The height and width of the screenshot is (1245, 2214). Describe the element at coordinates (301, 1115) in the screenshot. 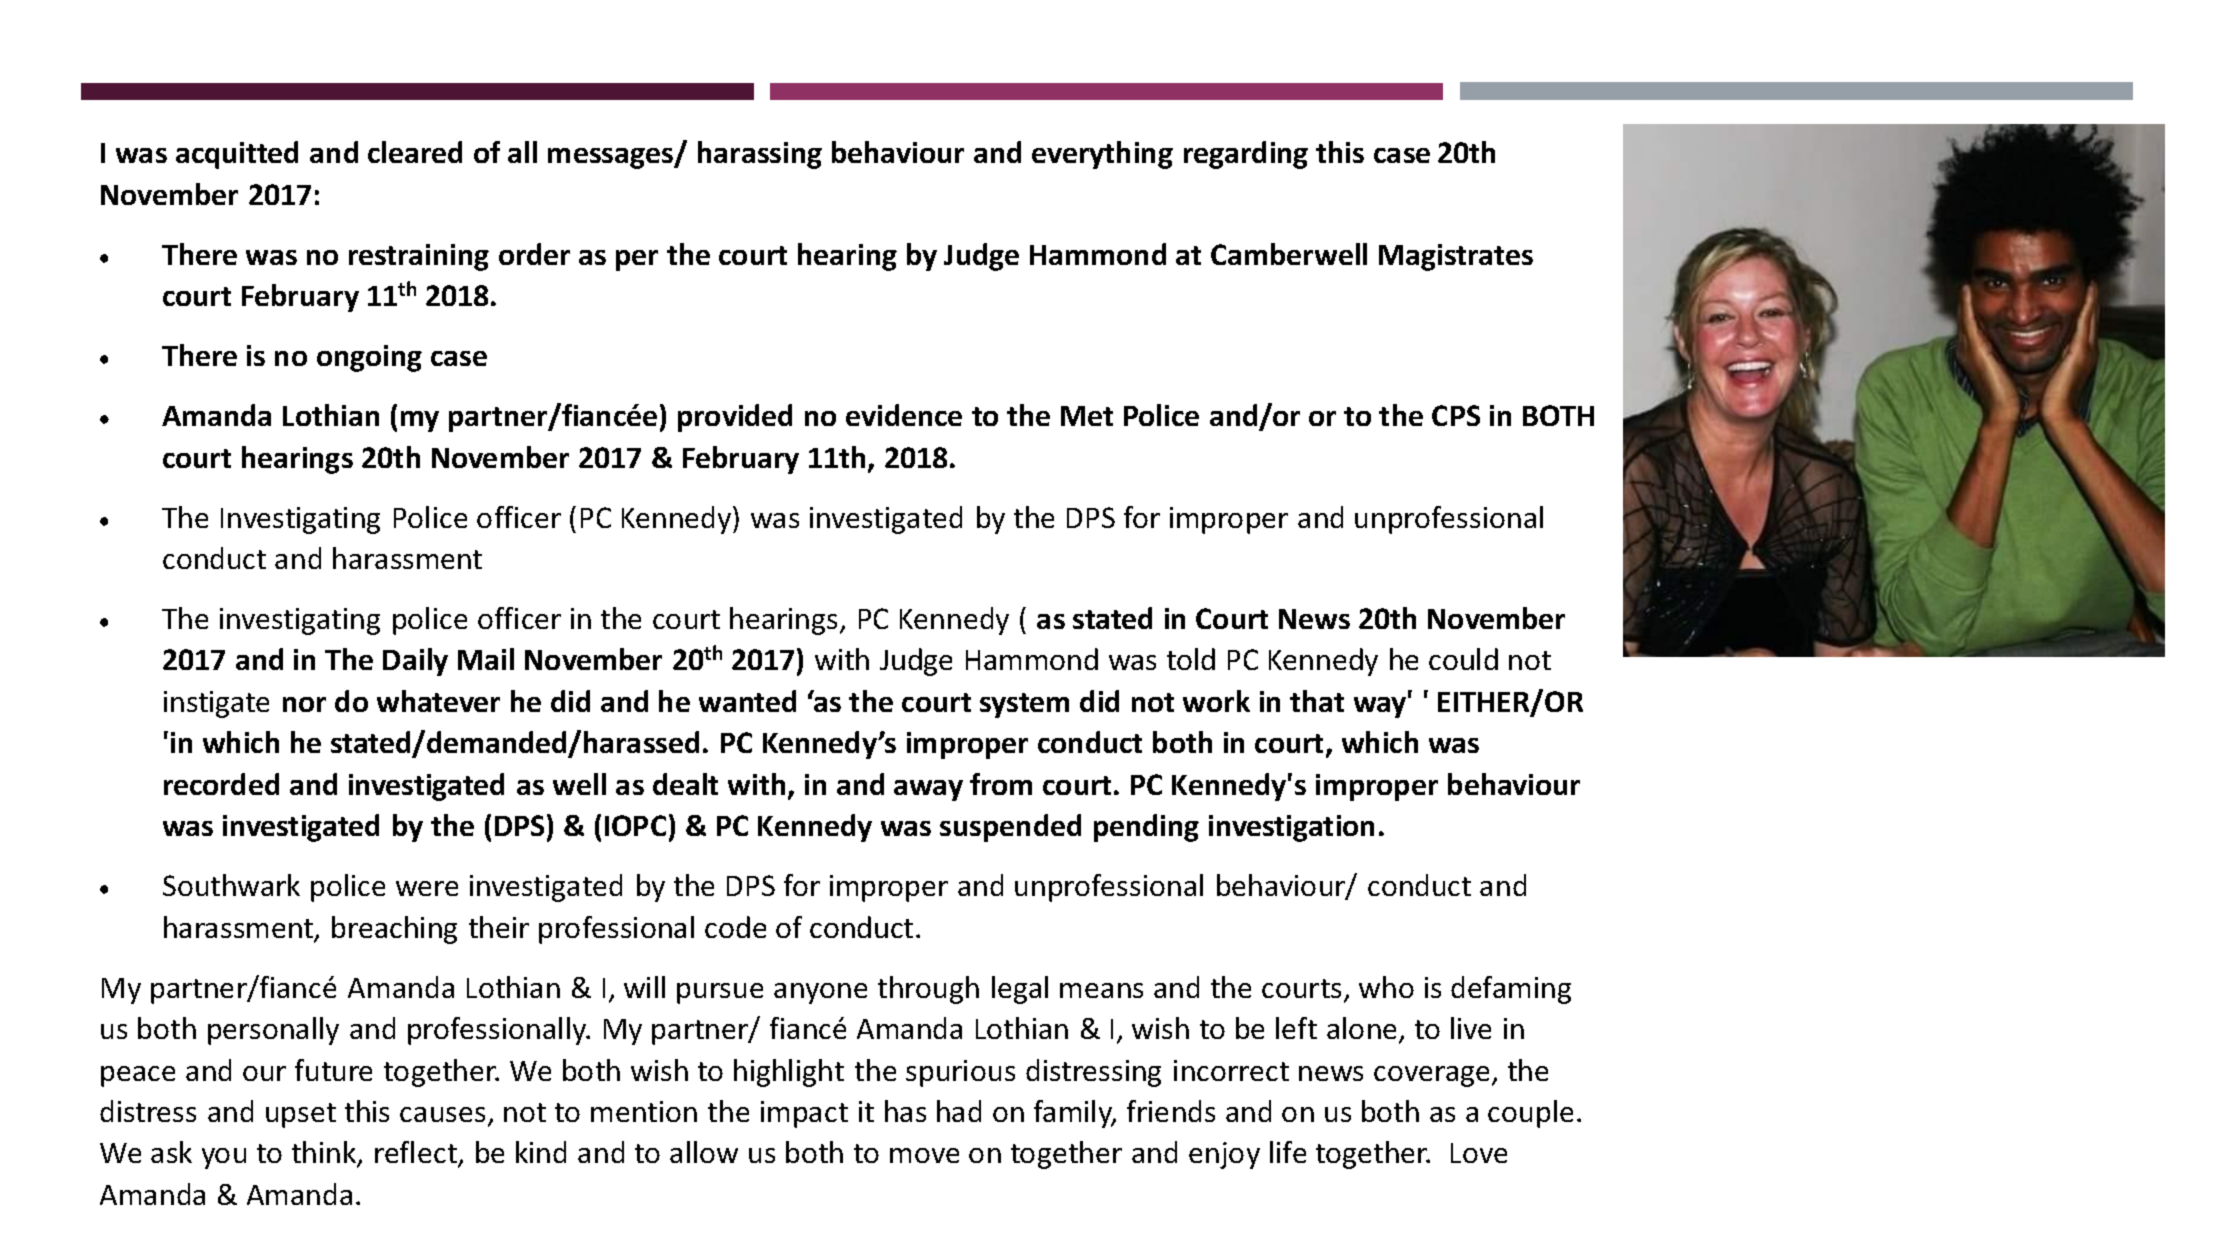

I see `upset` at that location.
